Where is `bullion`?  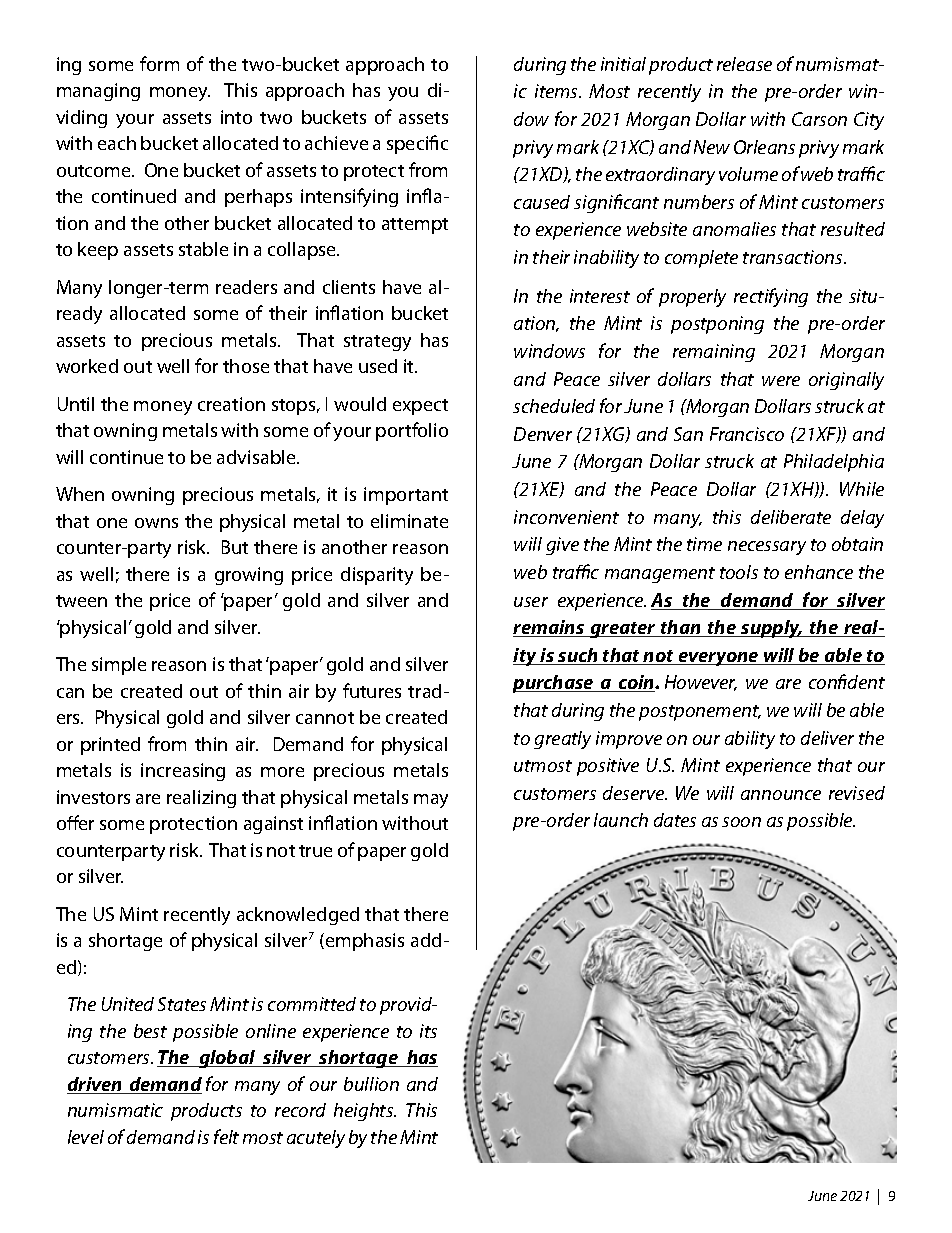
bullion is located at coordinates (371, 1084).
